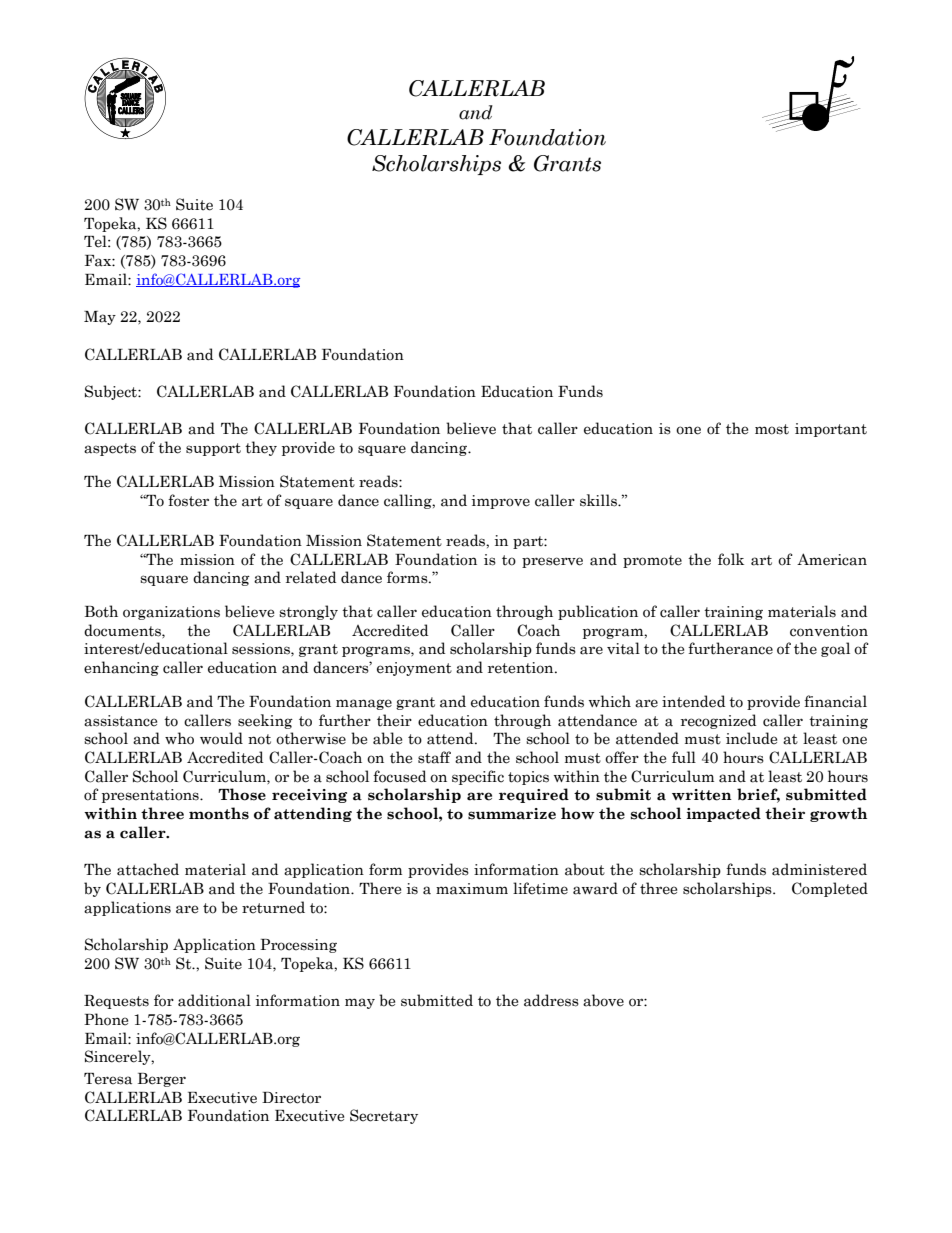  What do you see at coordinates (384, 1116) in the screenshot?
I see `Secretary` at bounding box center [384, 1116].
